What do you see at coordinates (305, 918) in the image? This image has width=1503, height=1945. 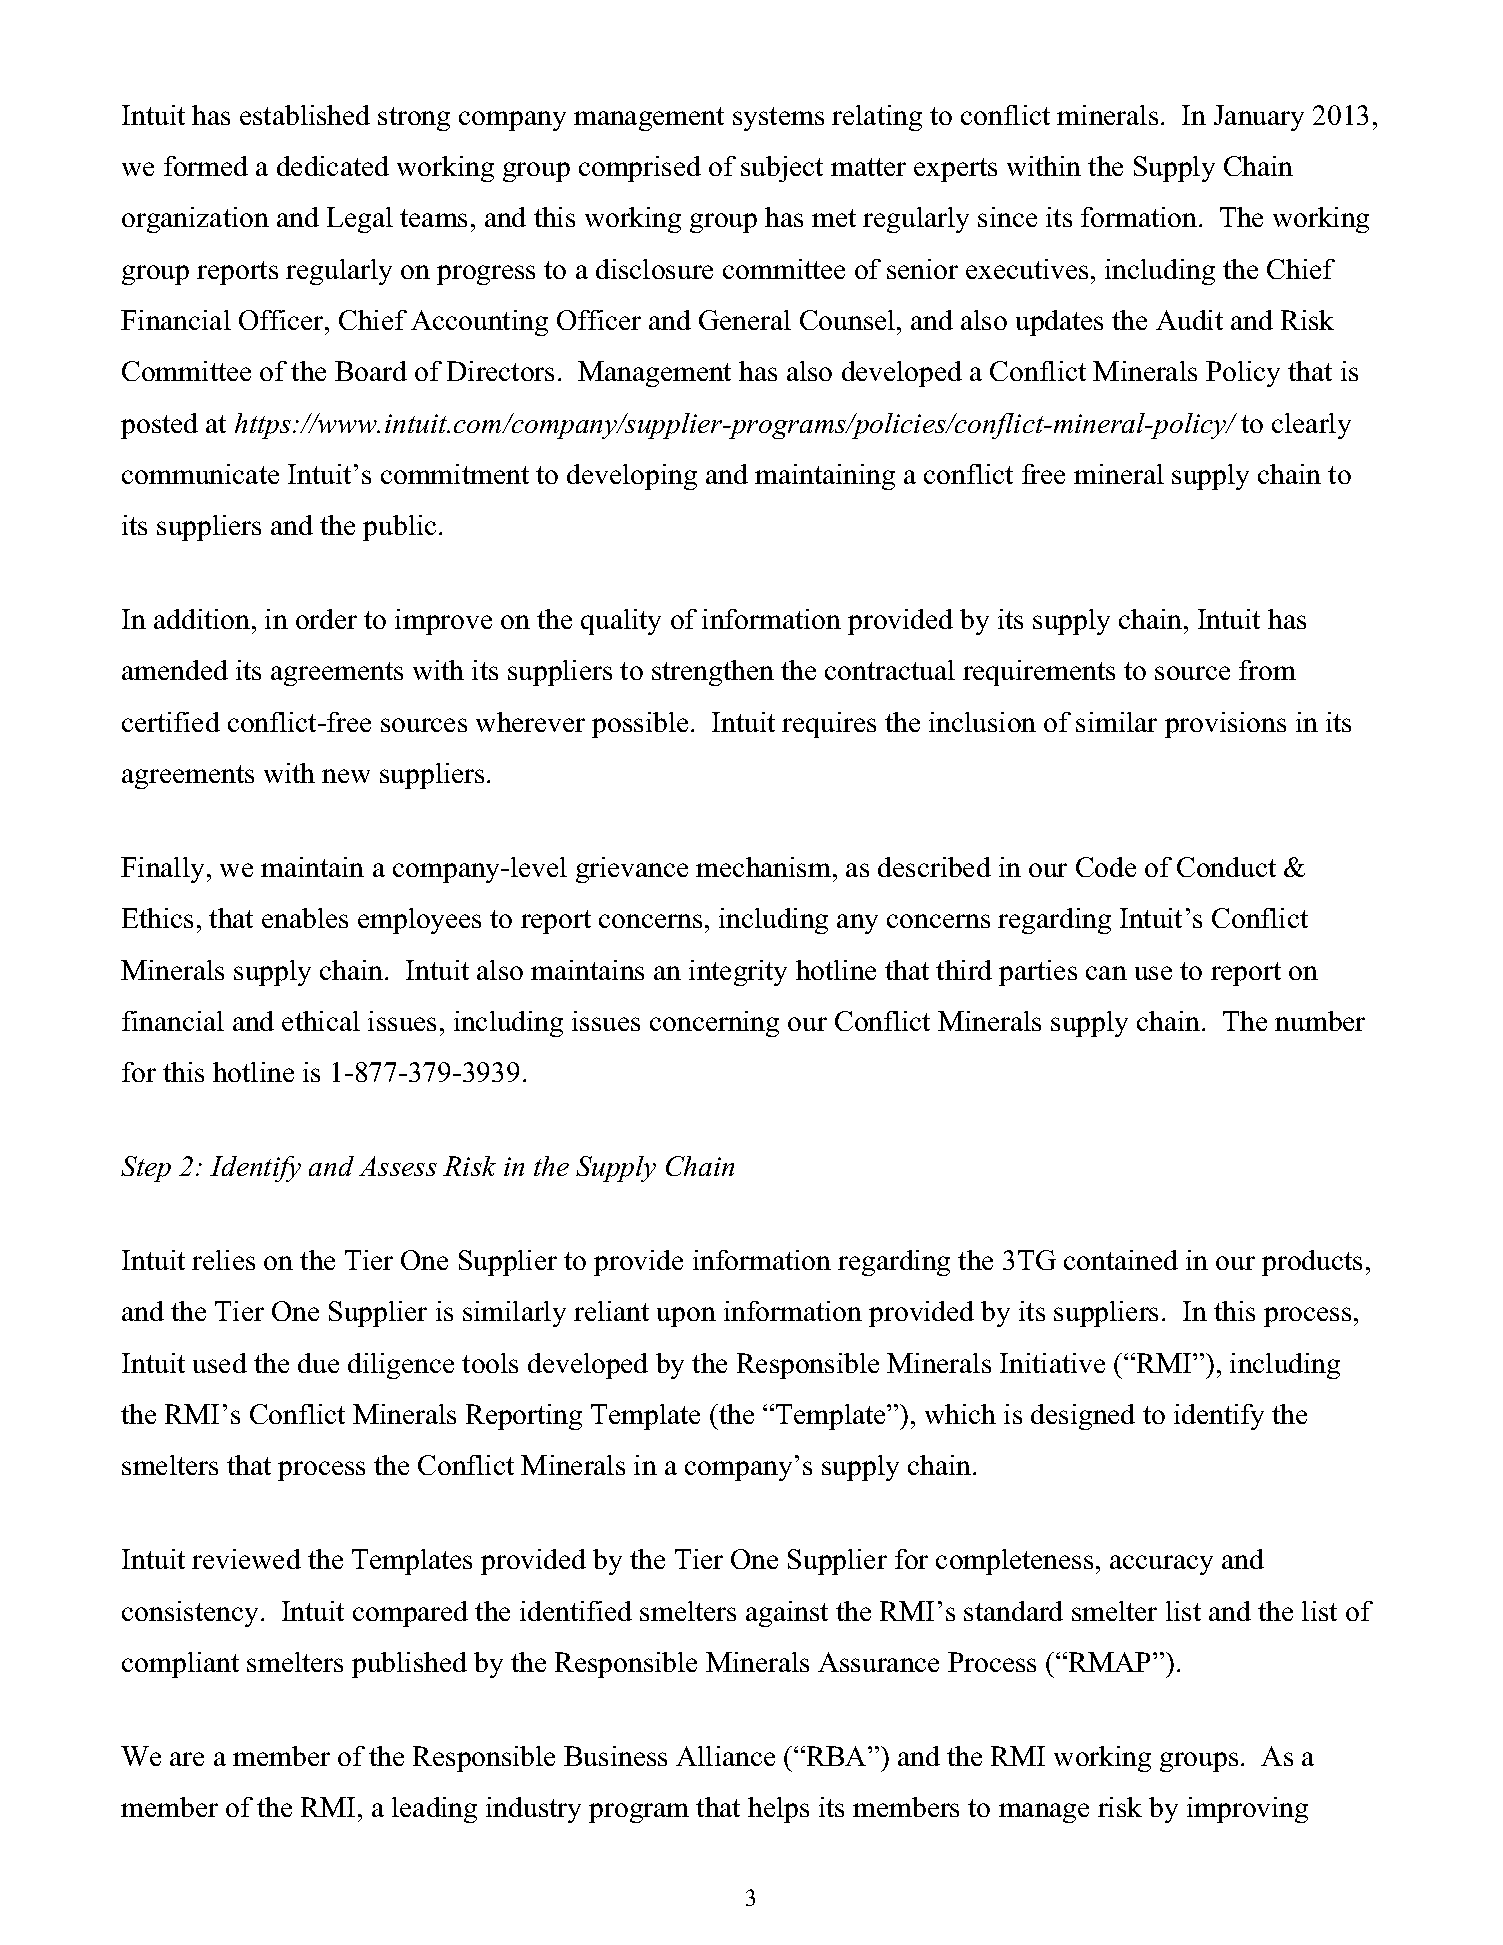 I see `enables` at bounding box center [305, 918].
